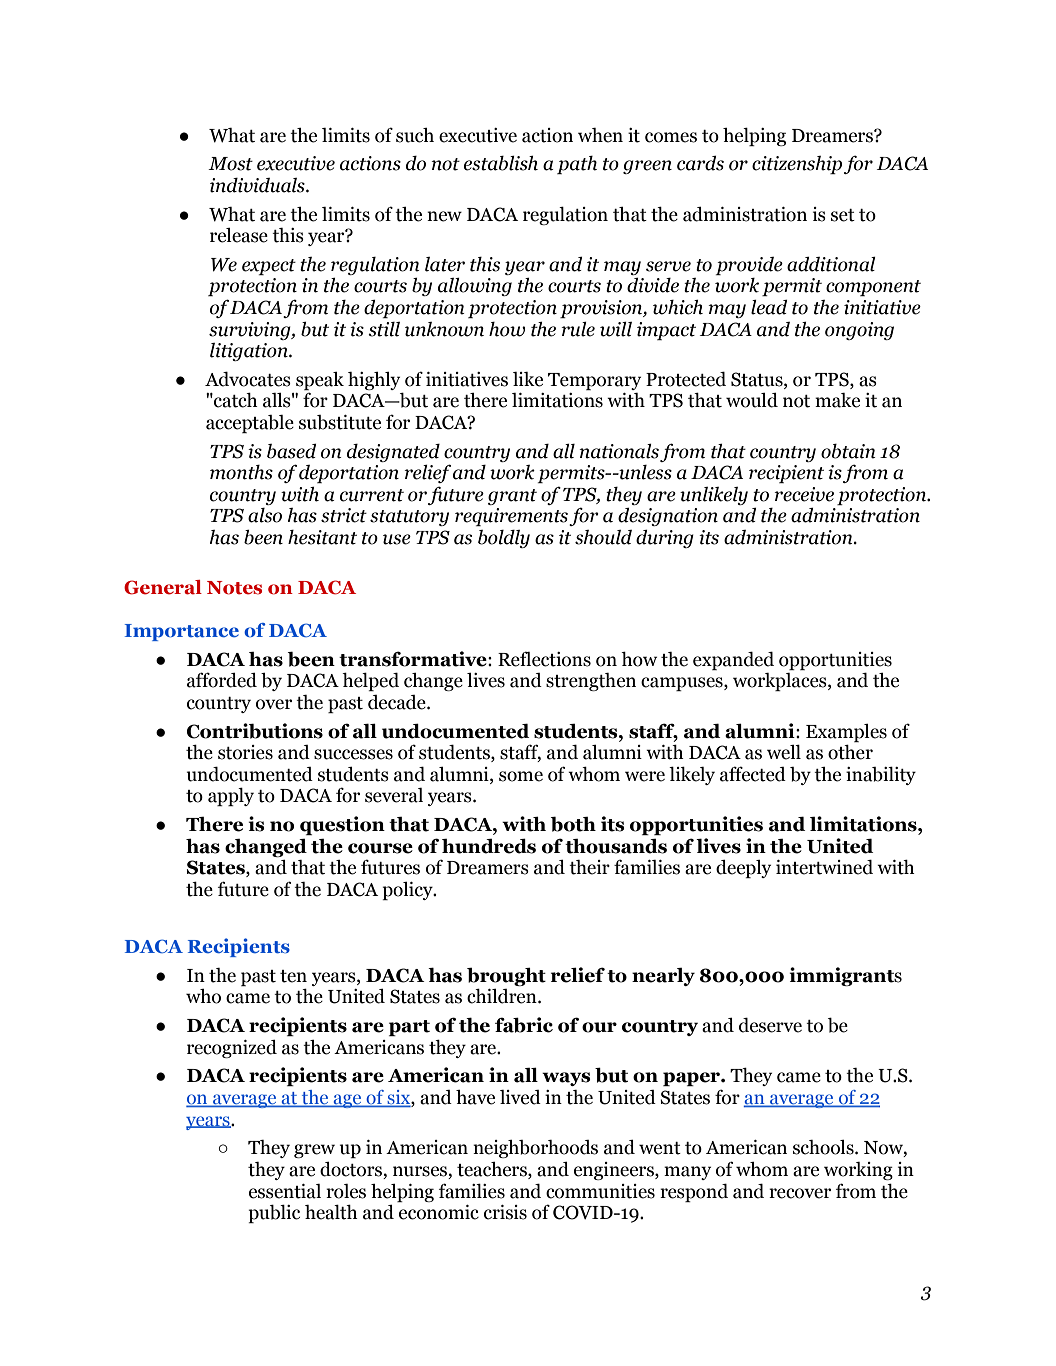 The width and height of the image is (1056, 1366). Describe the element at coordinates (489, 846) in the image. I see `hundreds` at that location.
